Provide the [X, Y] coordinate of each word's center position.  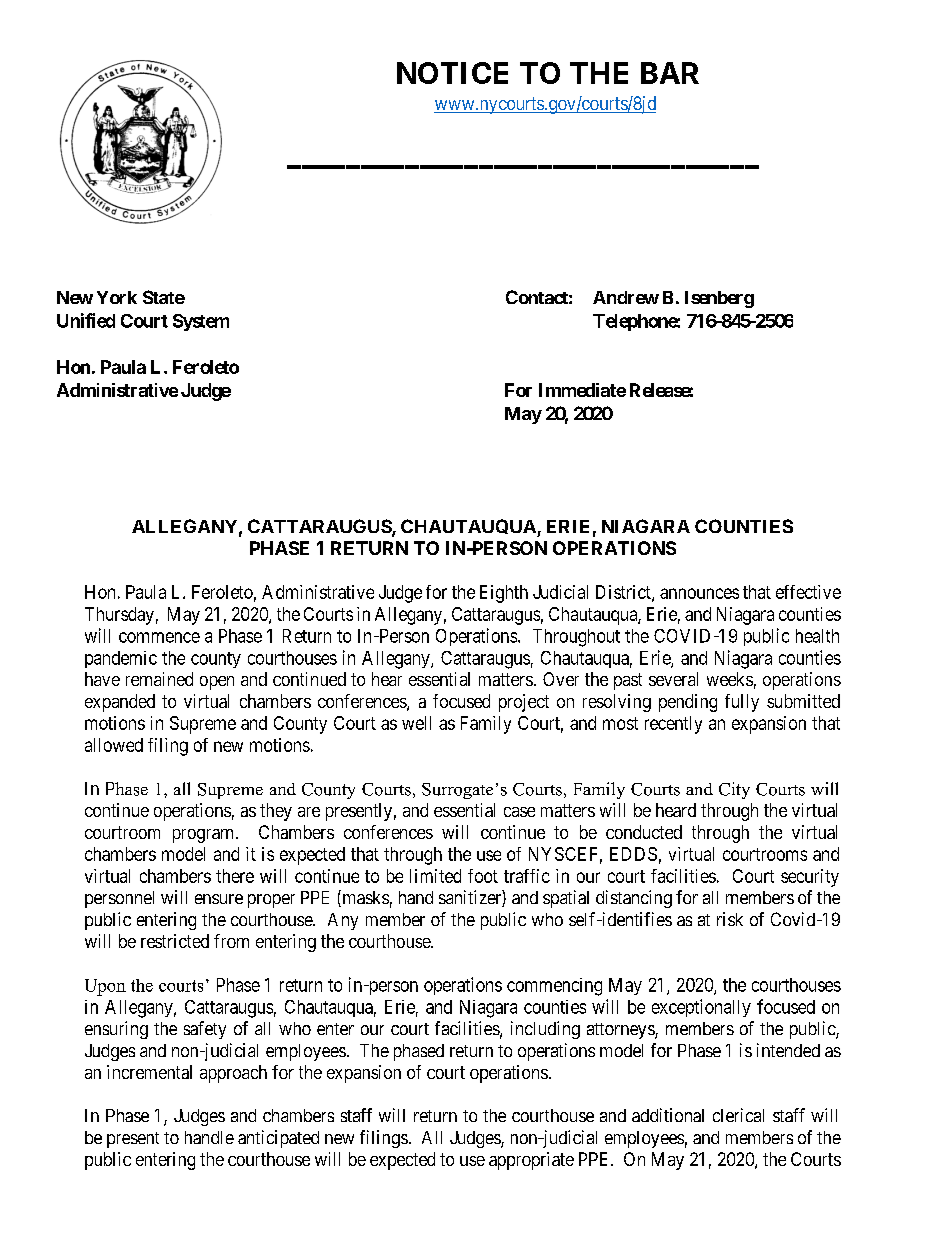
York [117, 297]
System [201, 322]
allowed [114, 745]
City [734, 790]
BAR [670, 73]
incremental [149, 1072]
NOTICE [452, 73]
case [519, 812]
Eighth [504, 594]
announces [699, 593]
